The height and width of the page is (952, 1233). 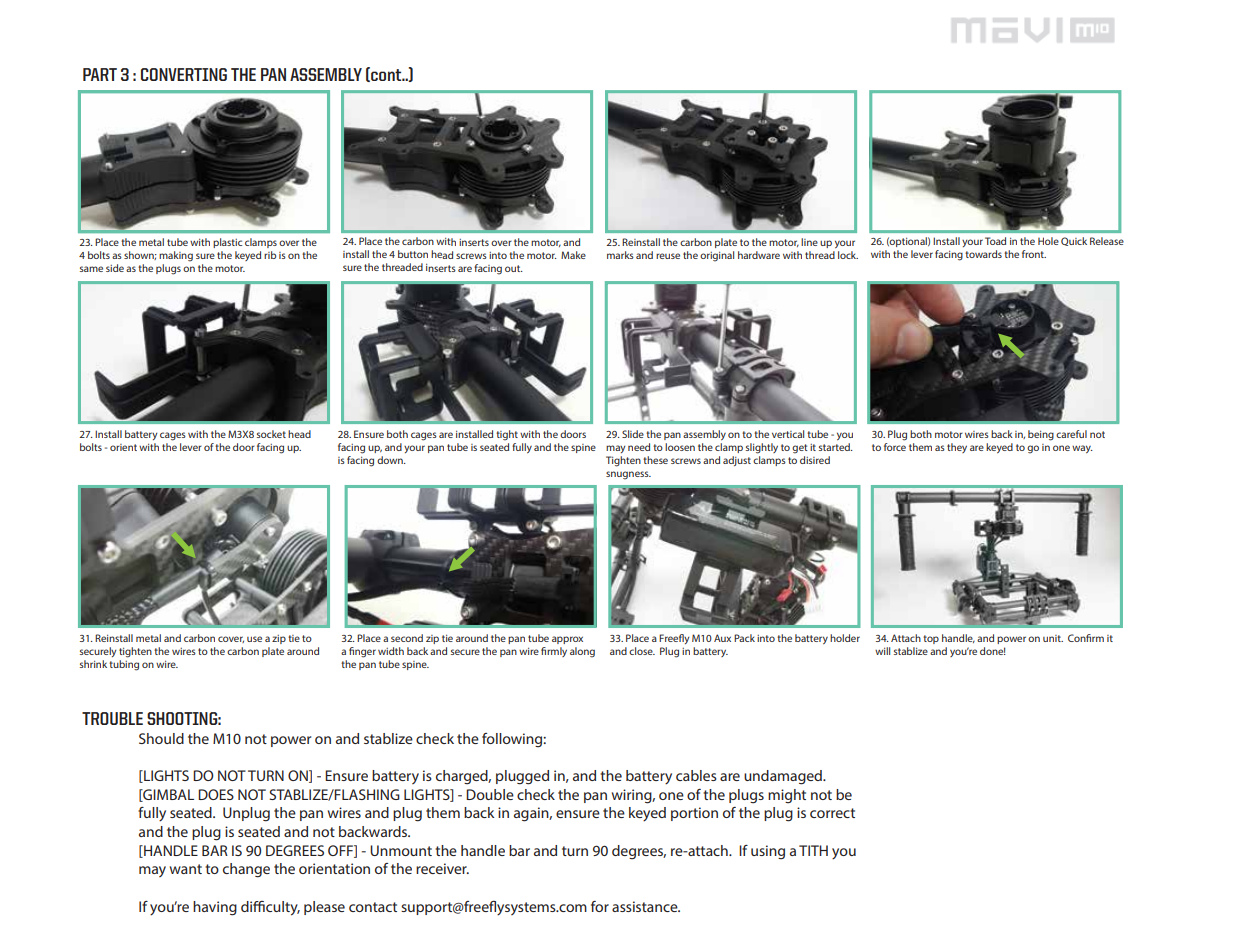 I want to click on Toad, so click(x=995, y=241).
